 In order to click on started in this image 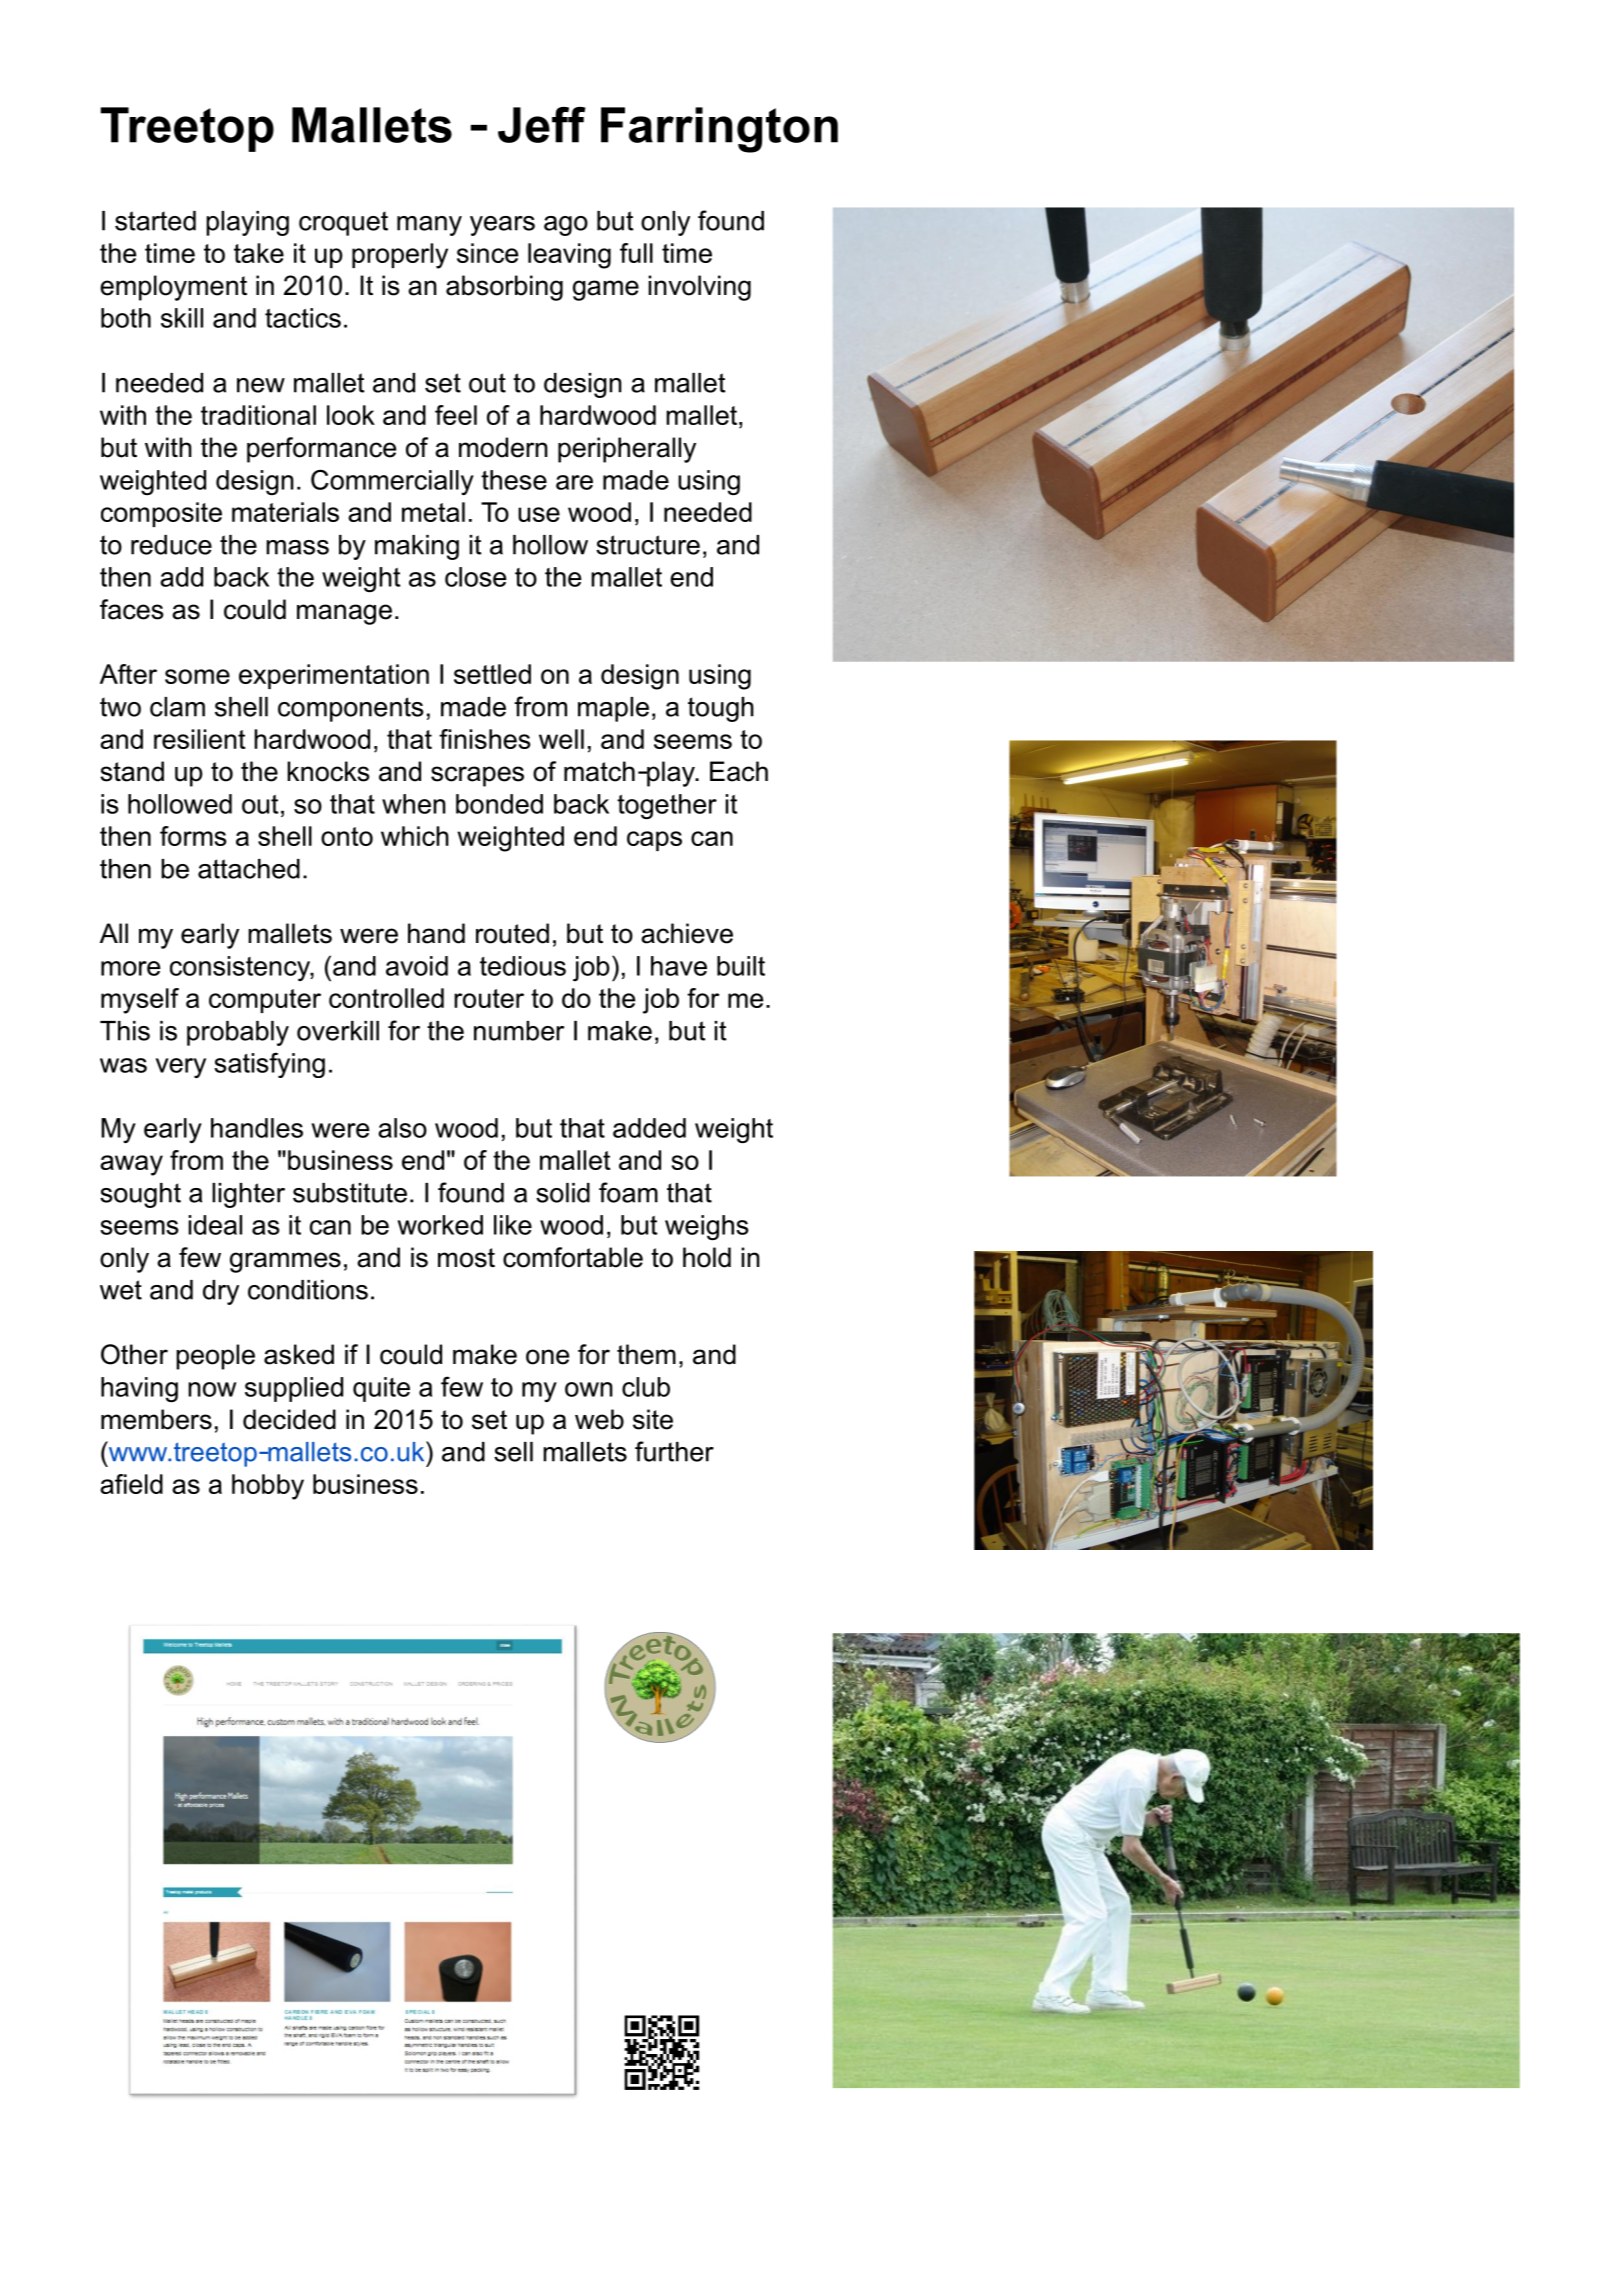, I will do `click(155, 221)`.
